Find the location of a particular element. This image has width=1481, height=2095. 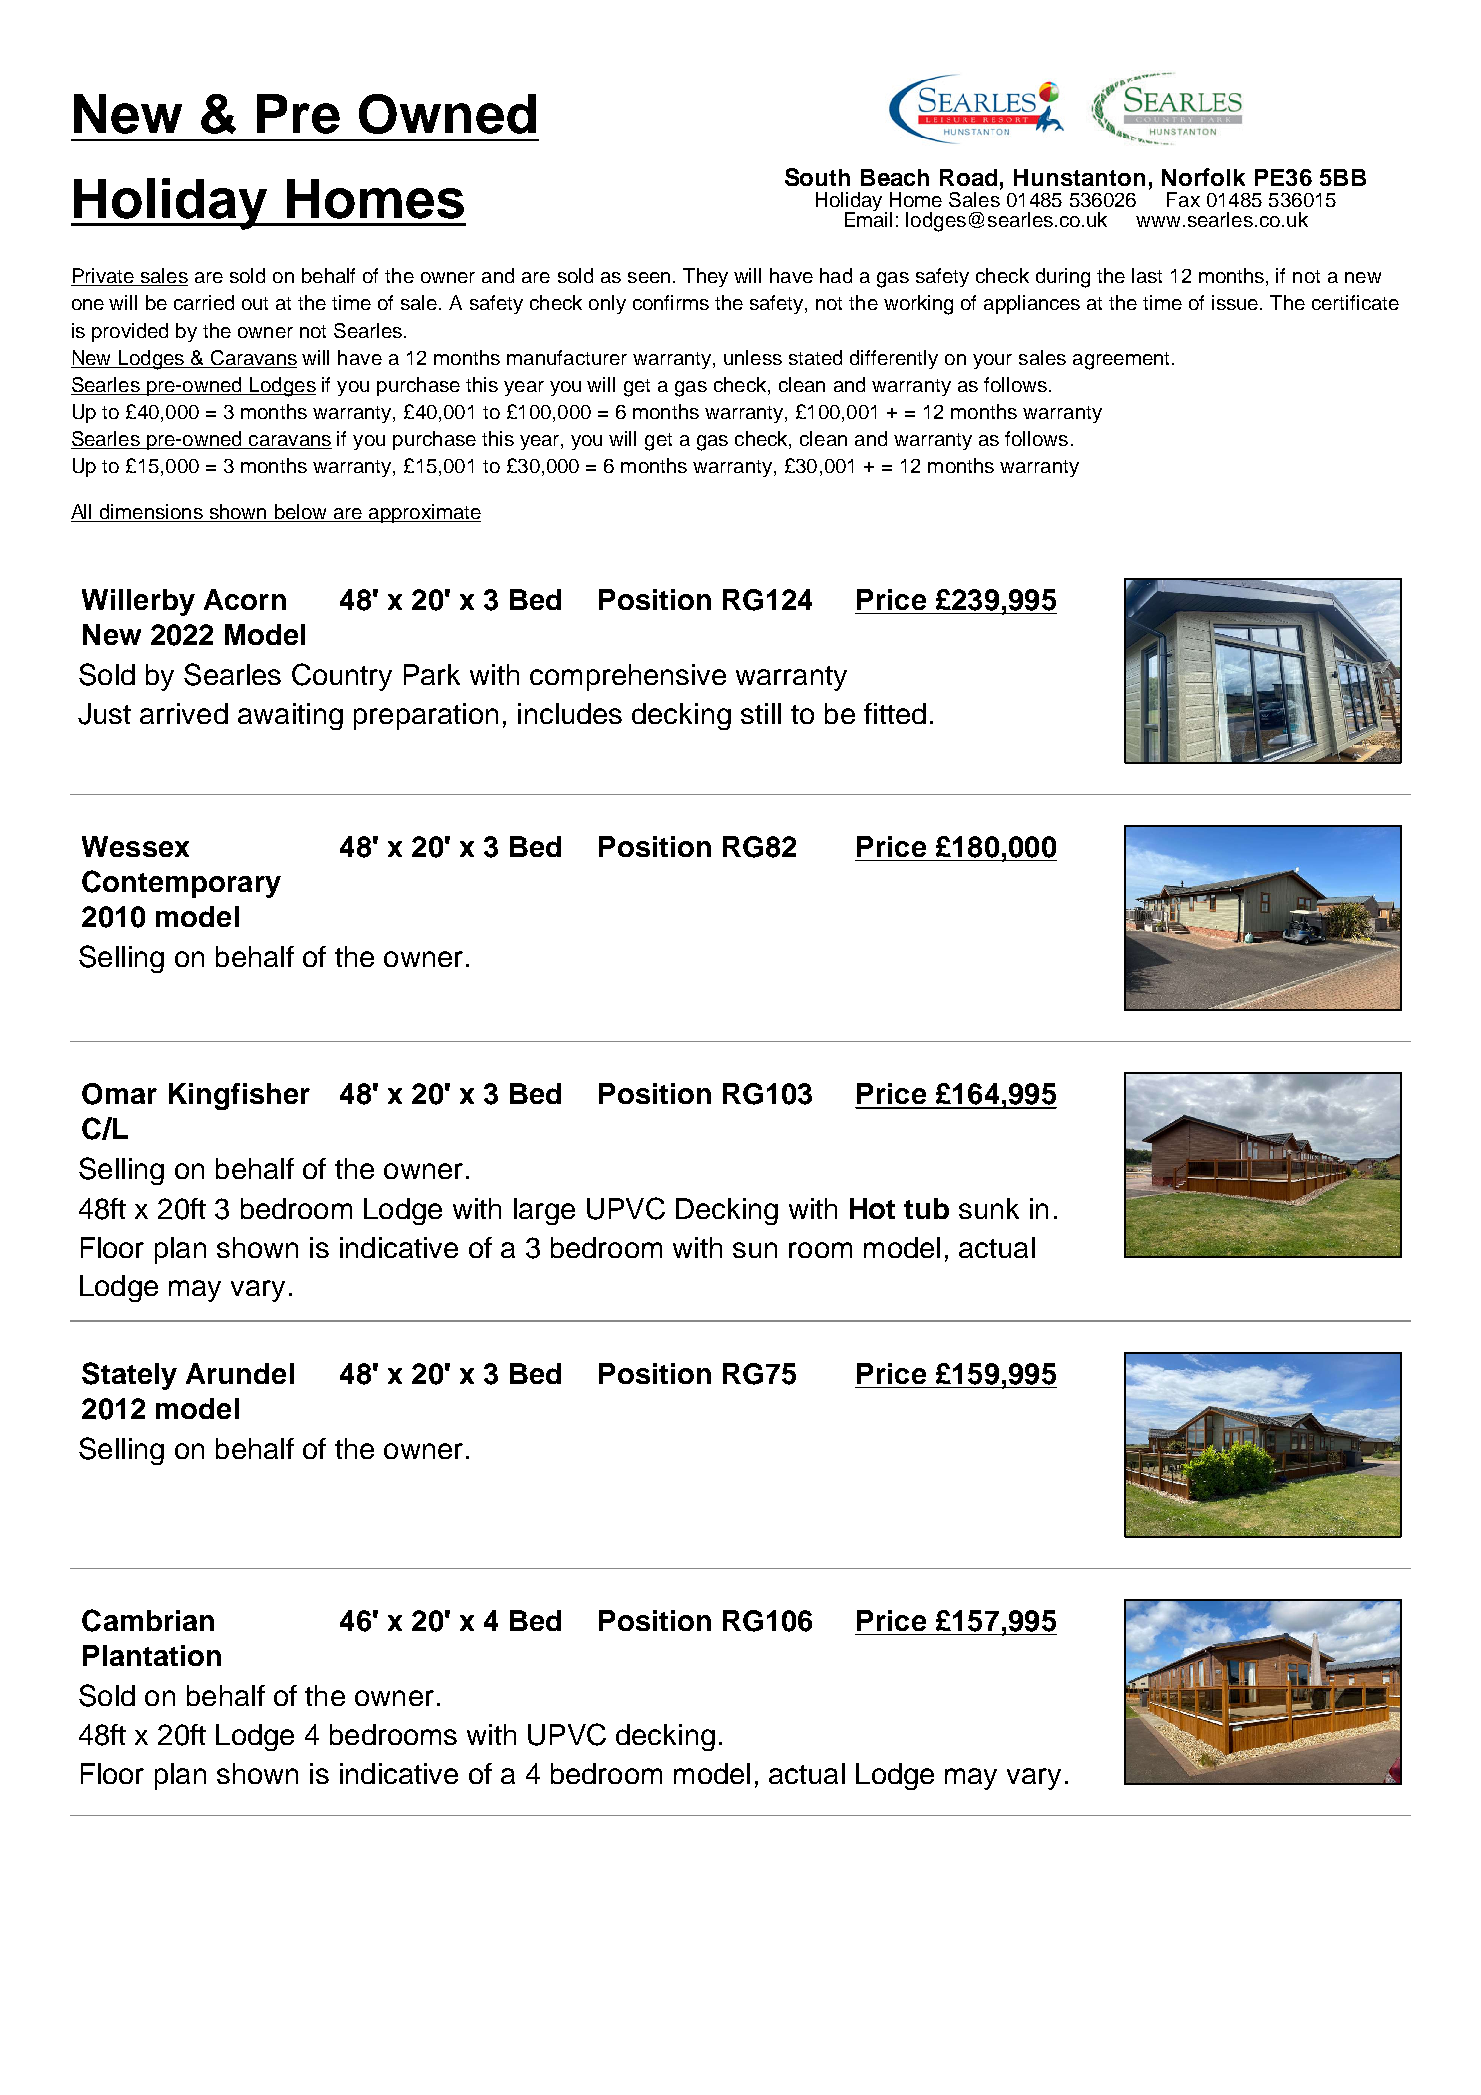

Fax is located at coordinates (1183, 199).
